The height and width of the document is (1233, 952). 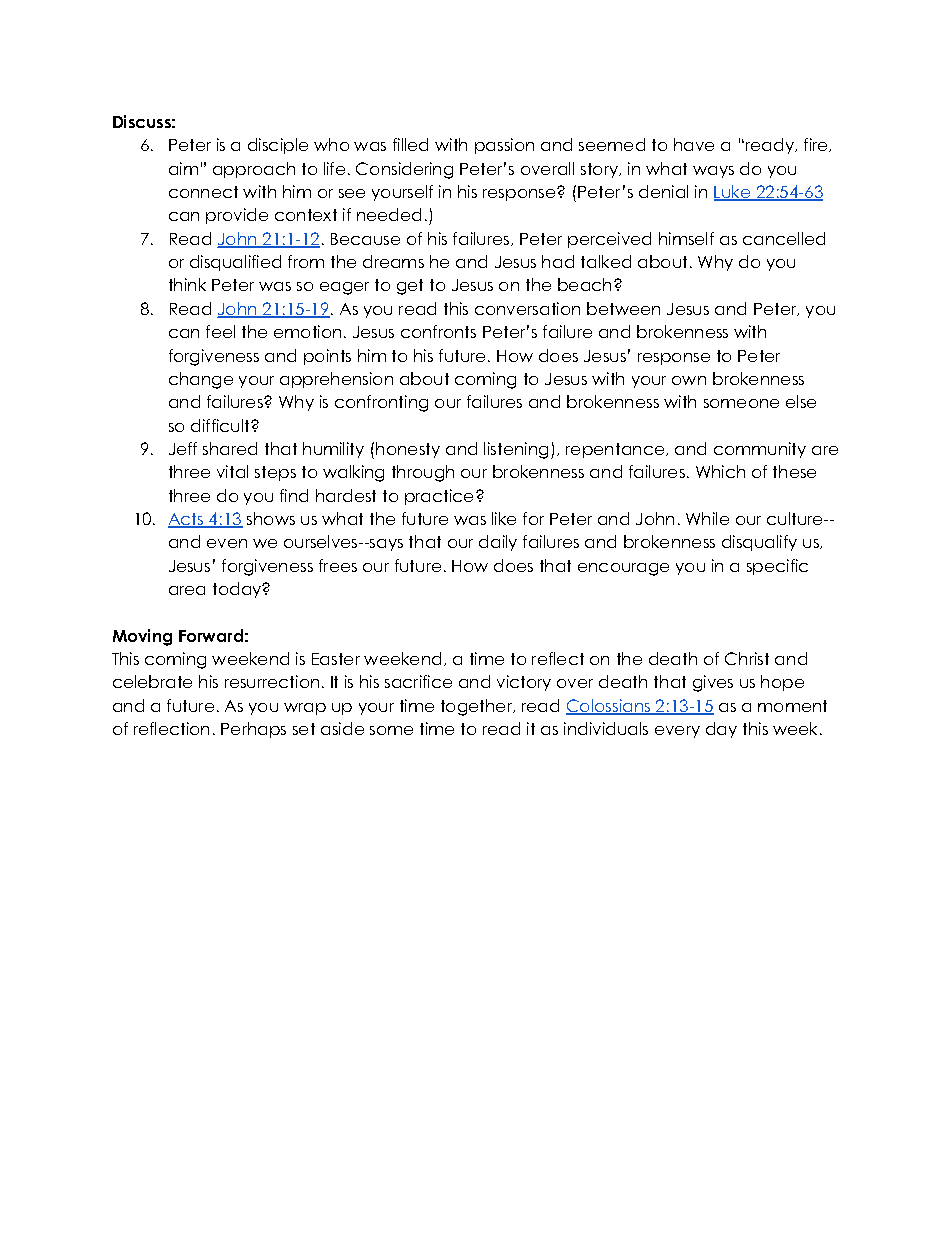 I want to click on community, so click(x=760, y=450).
